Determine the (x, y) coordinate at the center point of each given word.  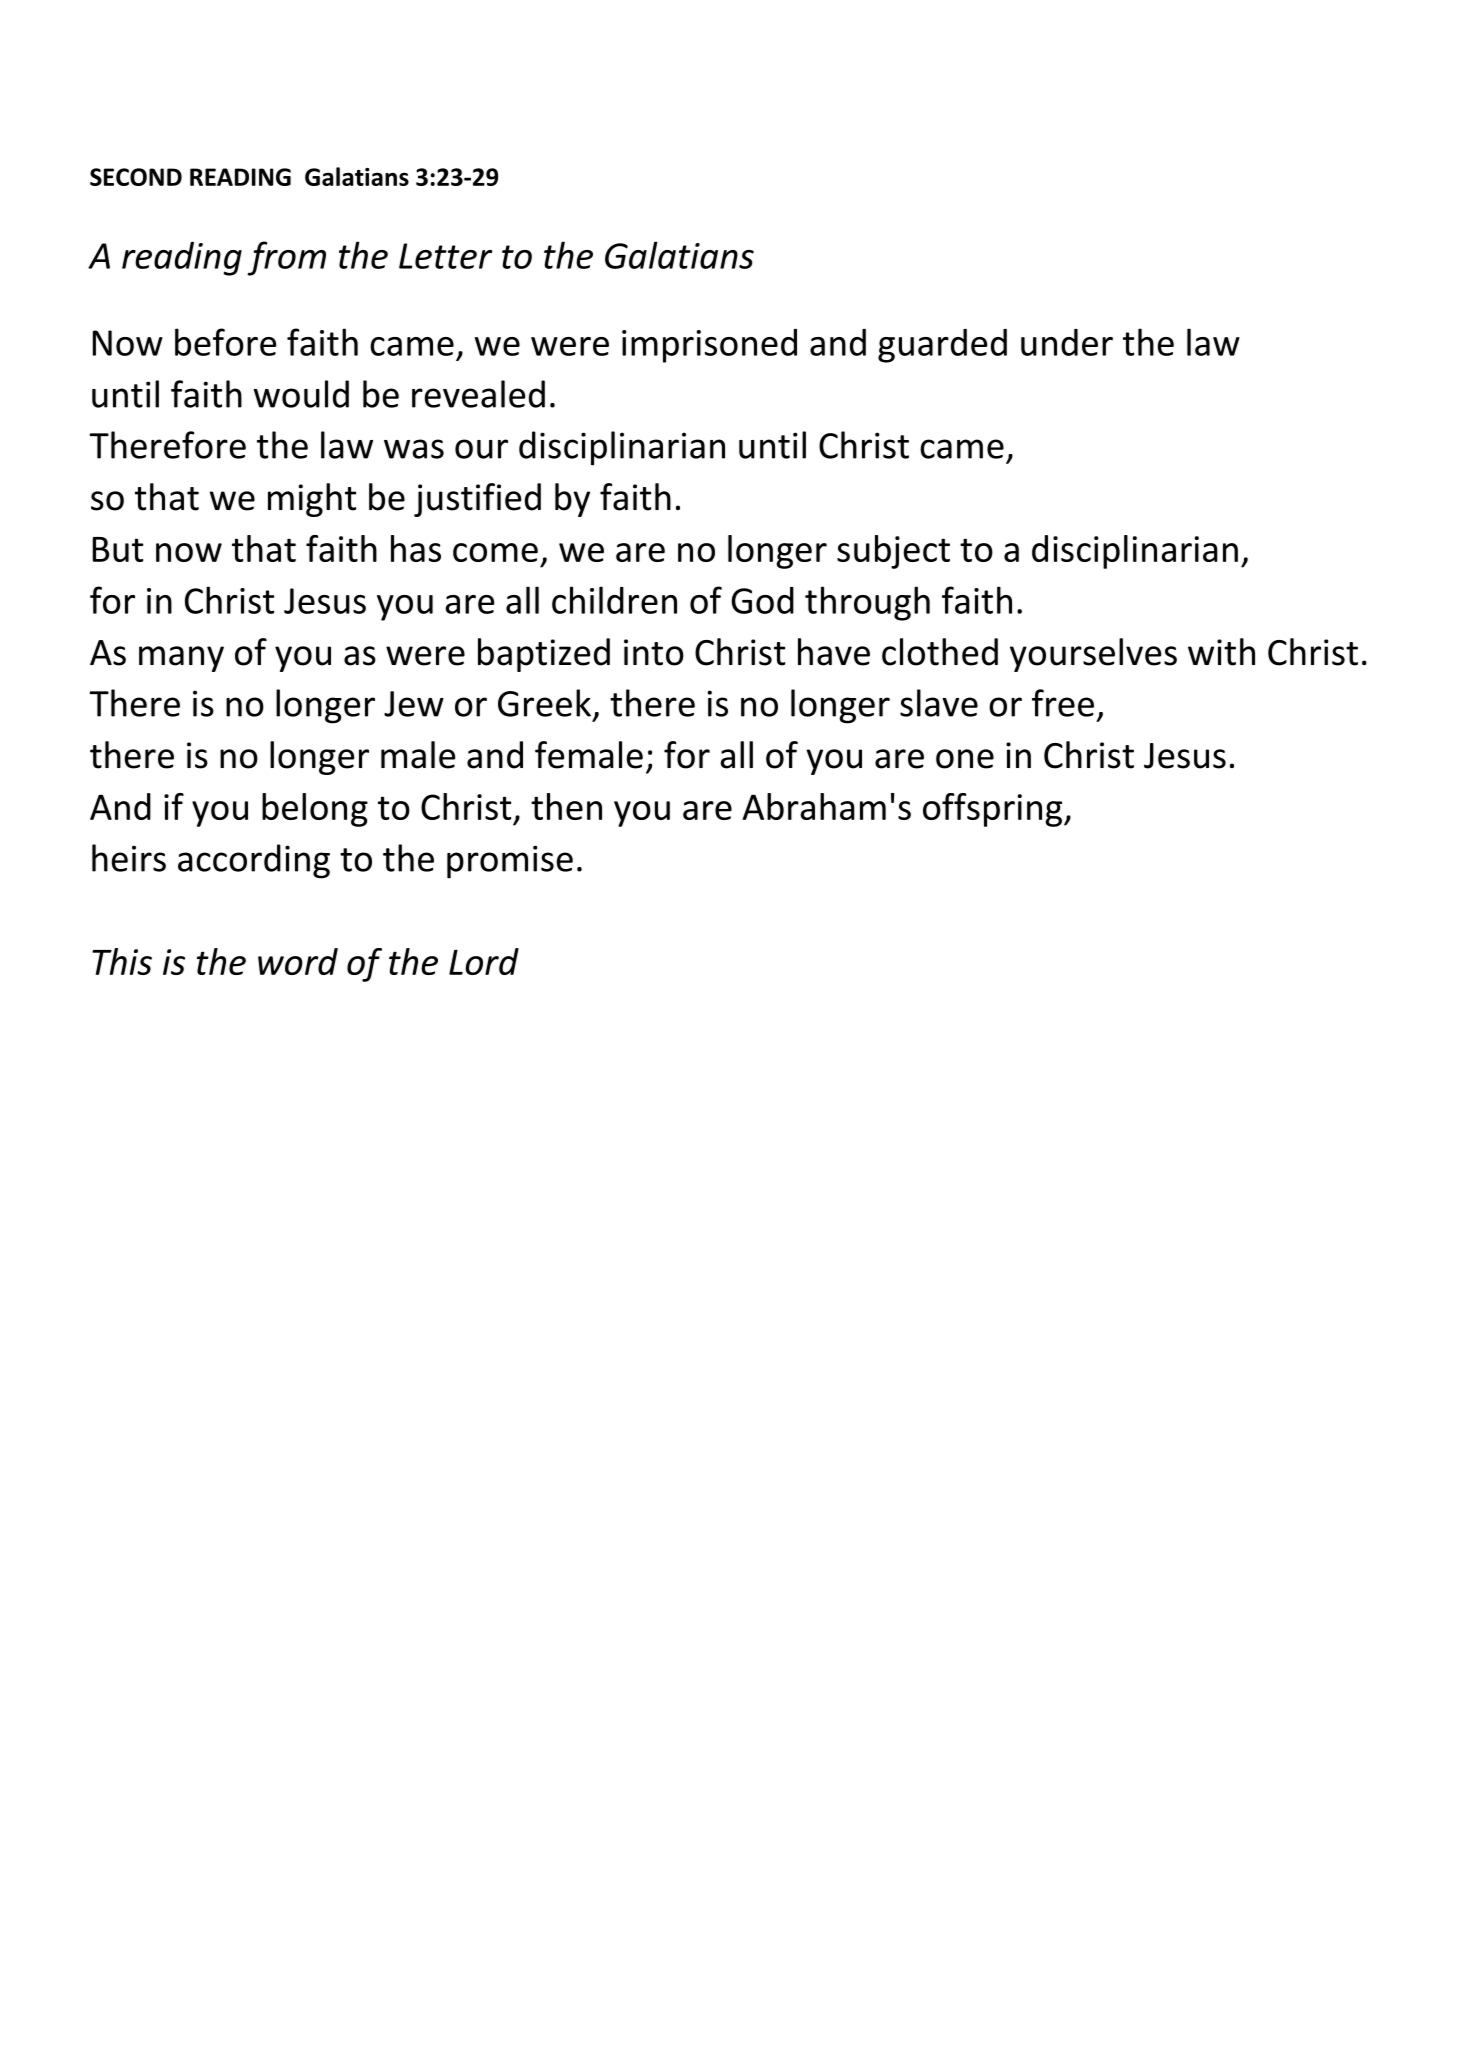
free (1063, 703)
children (614, 600)
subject (893, 552)
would (301, 394)
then (566, 806)
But (118, 549)
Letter (445, 256)
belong (315, 810)
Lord (484, 961)
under (1067, 342)
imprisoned (709, 346)
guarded (942, 346)
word (298, 961)
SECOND (136, 177)
